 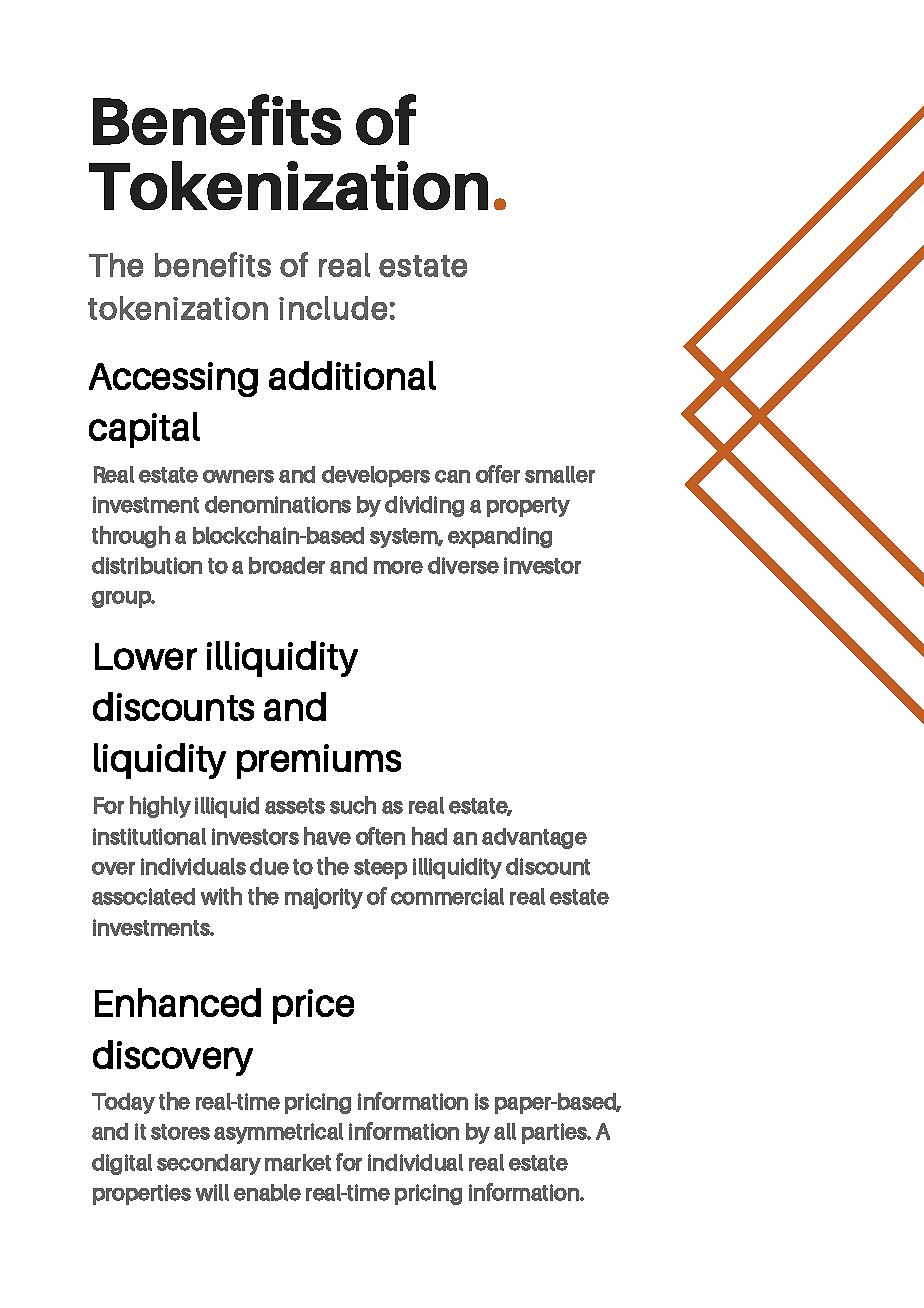 I want to click on distribution, so click(x=147, y=565).
